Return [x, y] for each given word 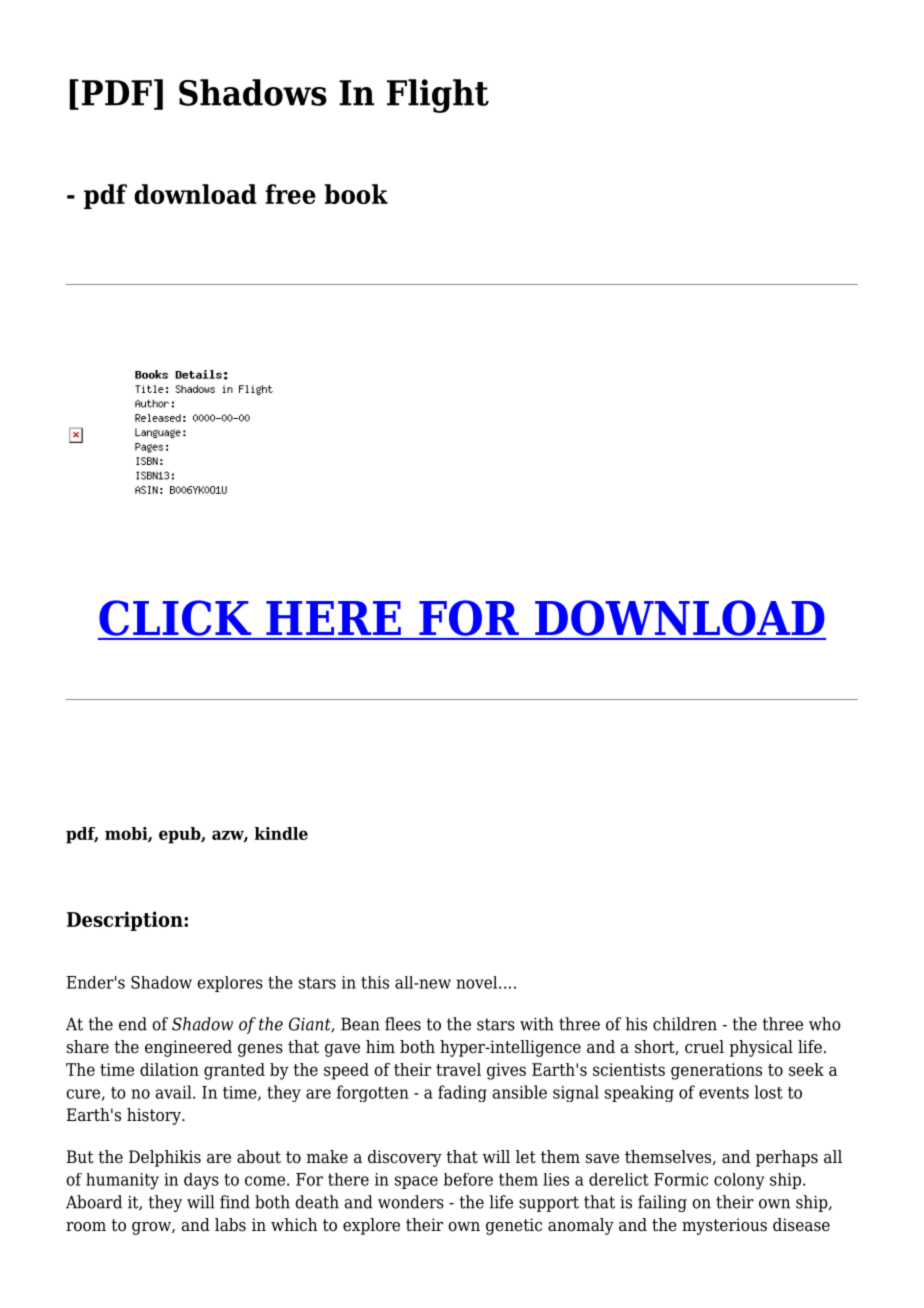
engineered [188, 1048]
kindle [281, 833]
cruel [704, 1047]
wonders [411, 1202]
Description [126, 921]
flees [403, 1024]
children [685, 1024]
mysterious [724, 1226]
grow [152, 1228]
